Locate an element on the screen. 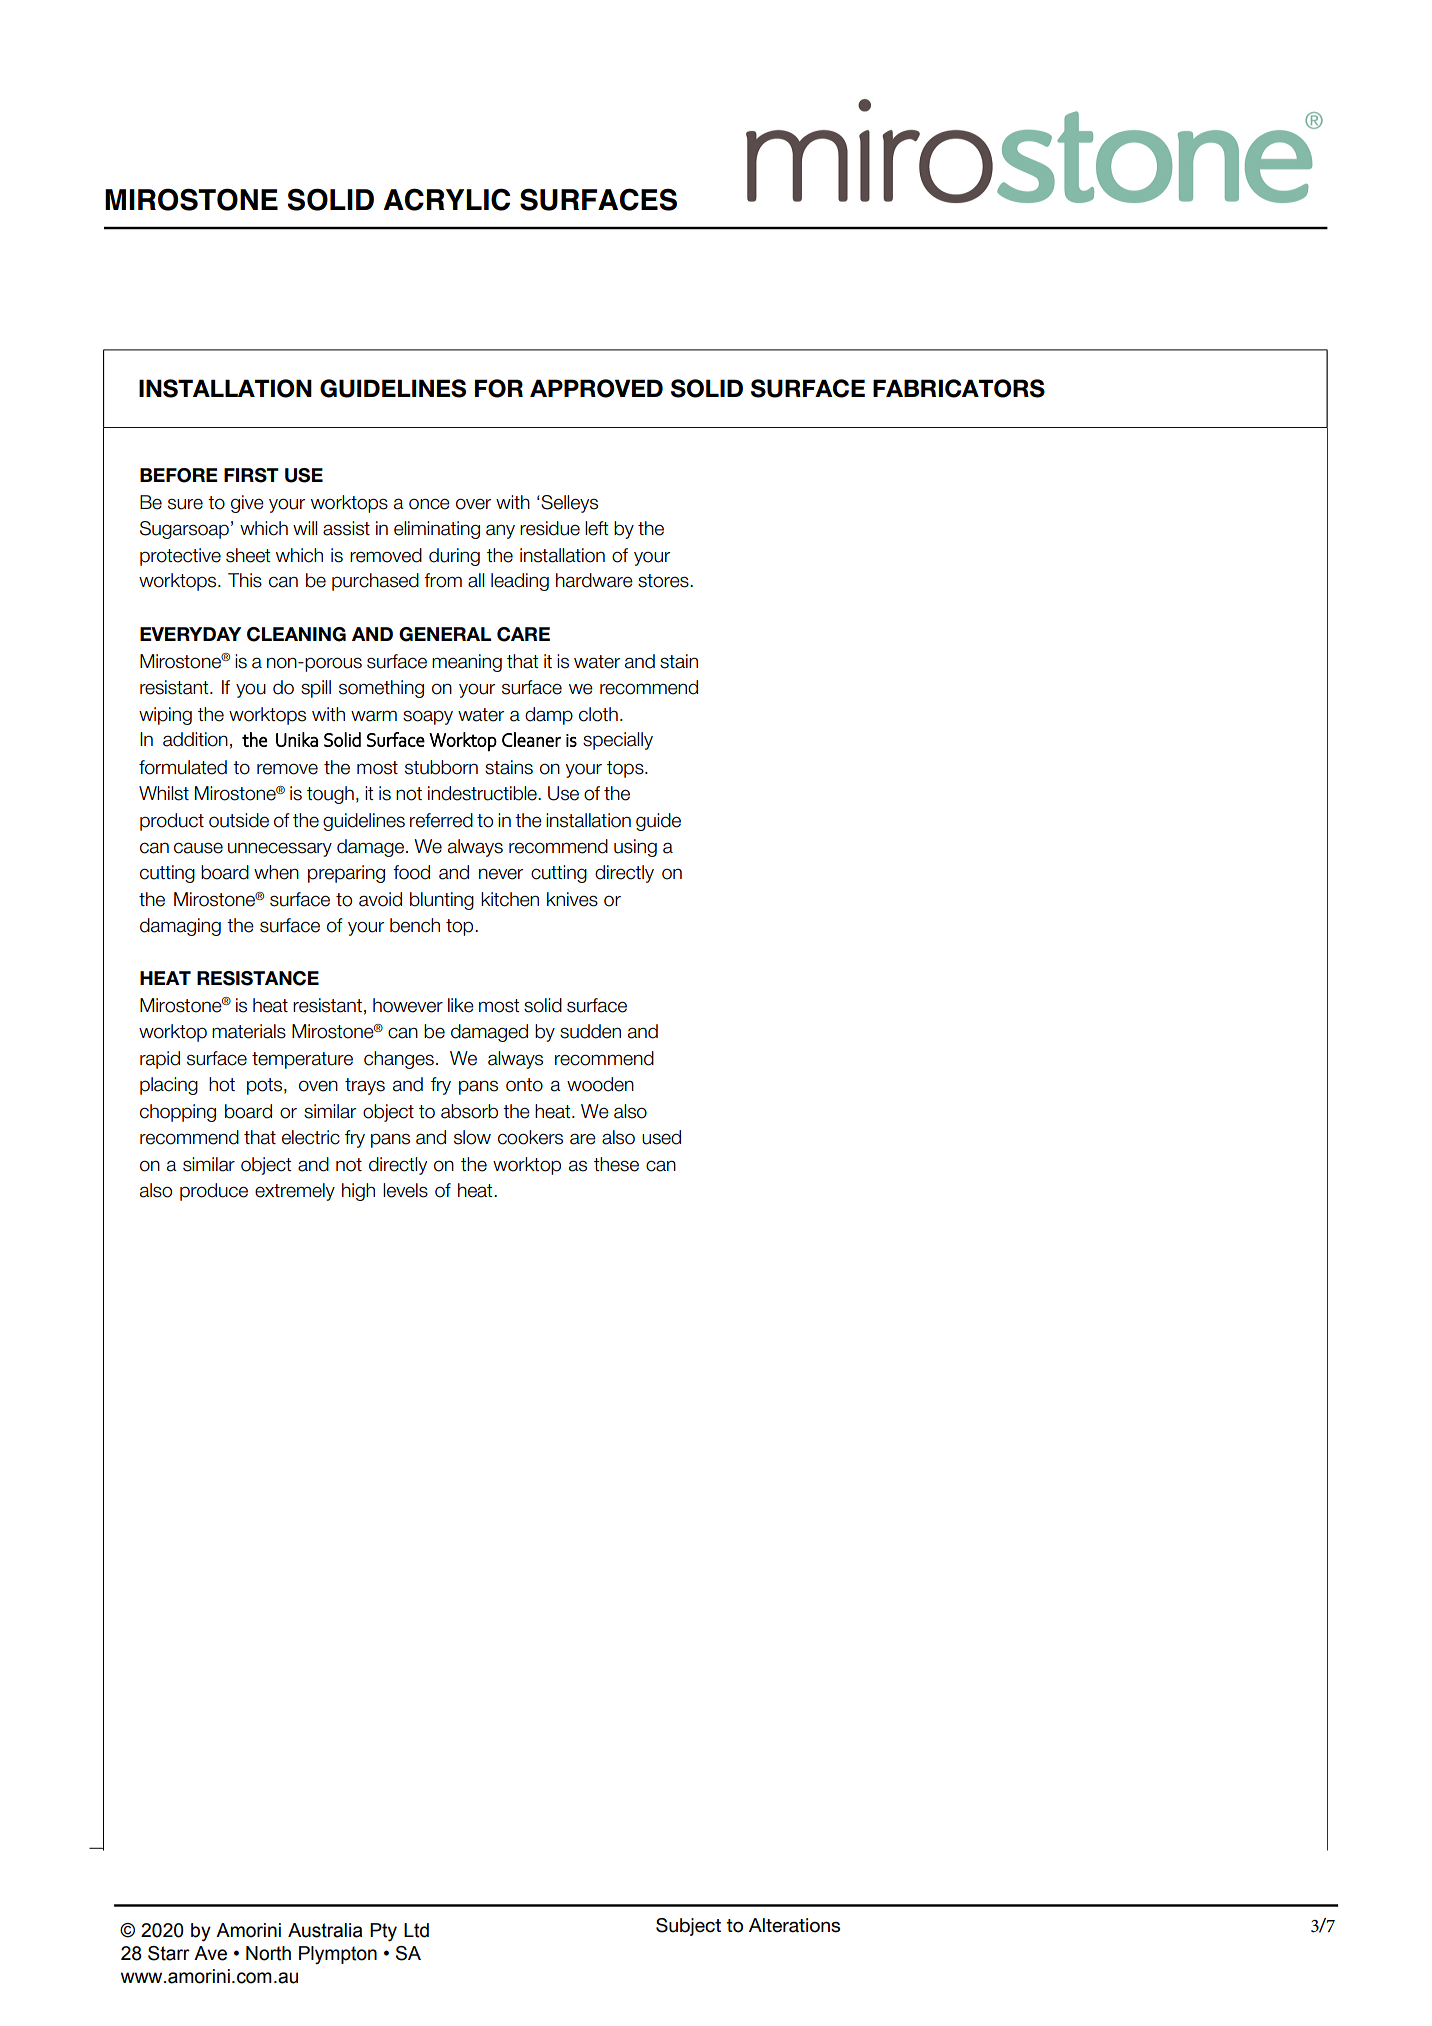 Image resolution: width=1432 pixels, height=2026 pixels. stores is located at coordinates (664, 581).
